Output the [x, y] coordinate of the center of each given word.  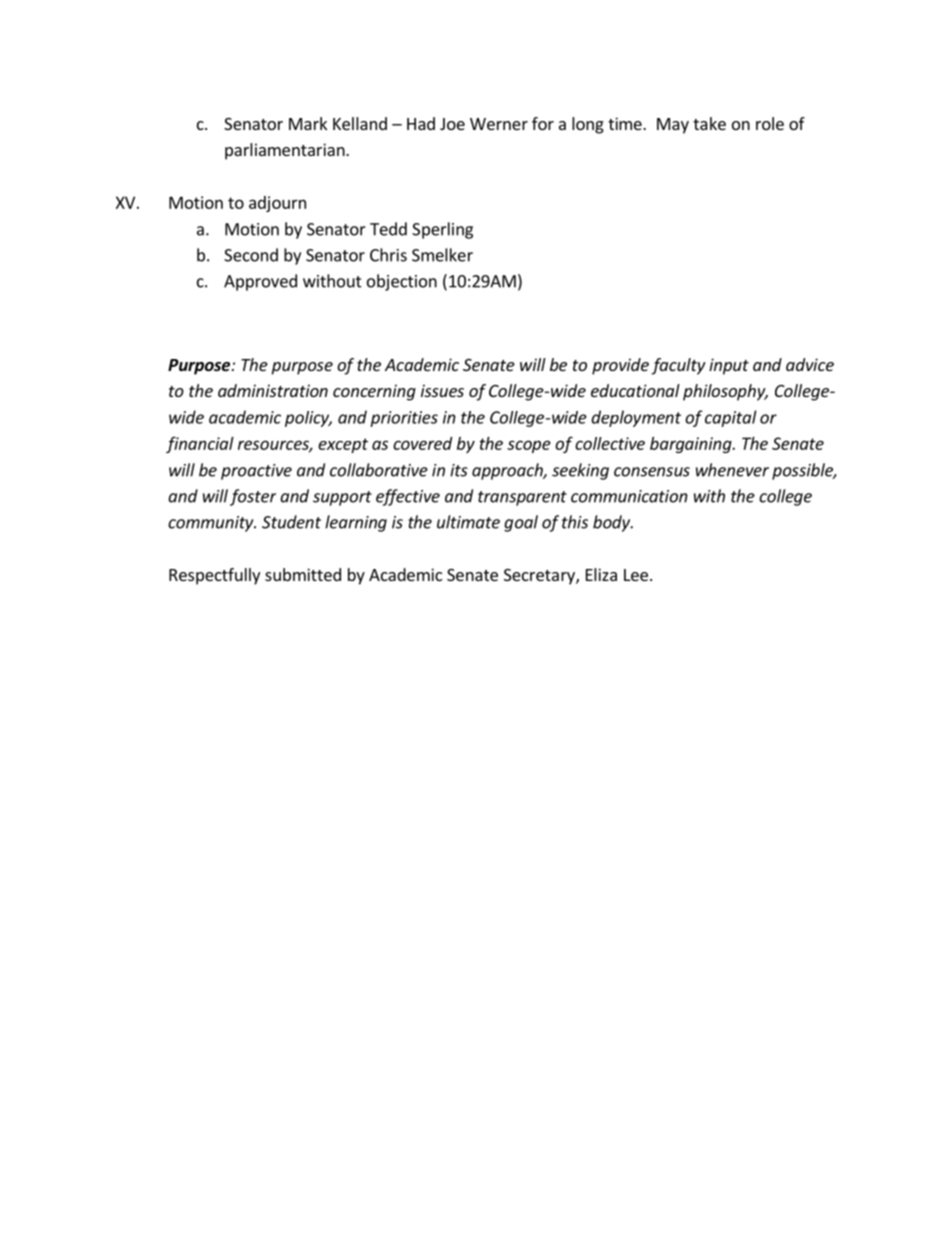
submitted [303, 574]
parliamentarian [286, 151]
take [709, 123]
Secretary [540, 577]
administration [273, 390]
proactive [256, 472]
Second [251, 255]
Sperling [442, 230]
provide [620, 366]
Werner [499, 124]
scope [529, 446]
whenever [732, 470]
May [673, 126]
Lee [636, 575]
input [729, 366]
